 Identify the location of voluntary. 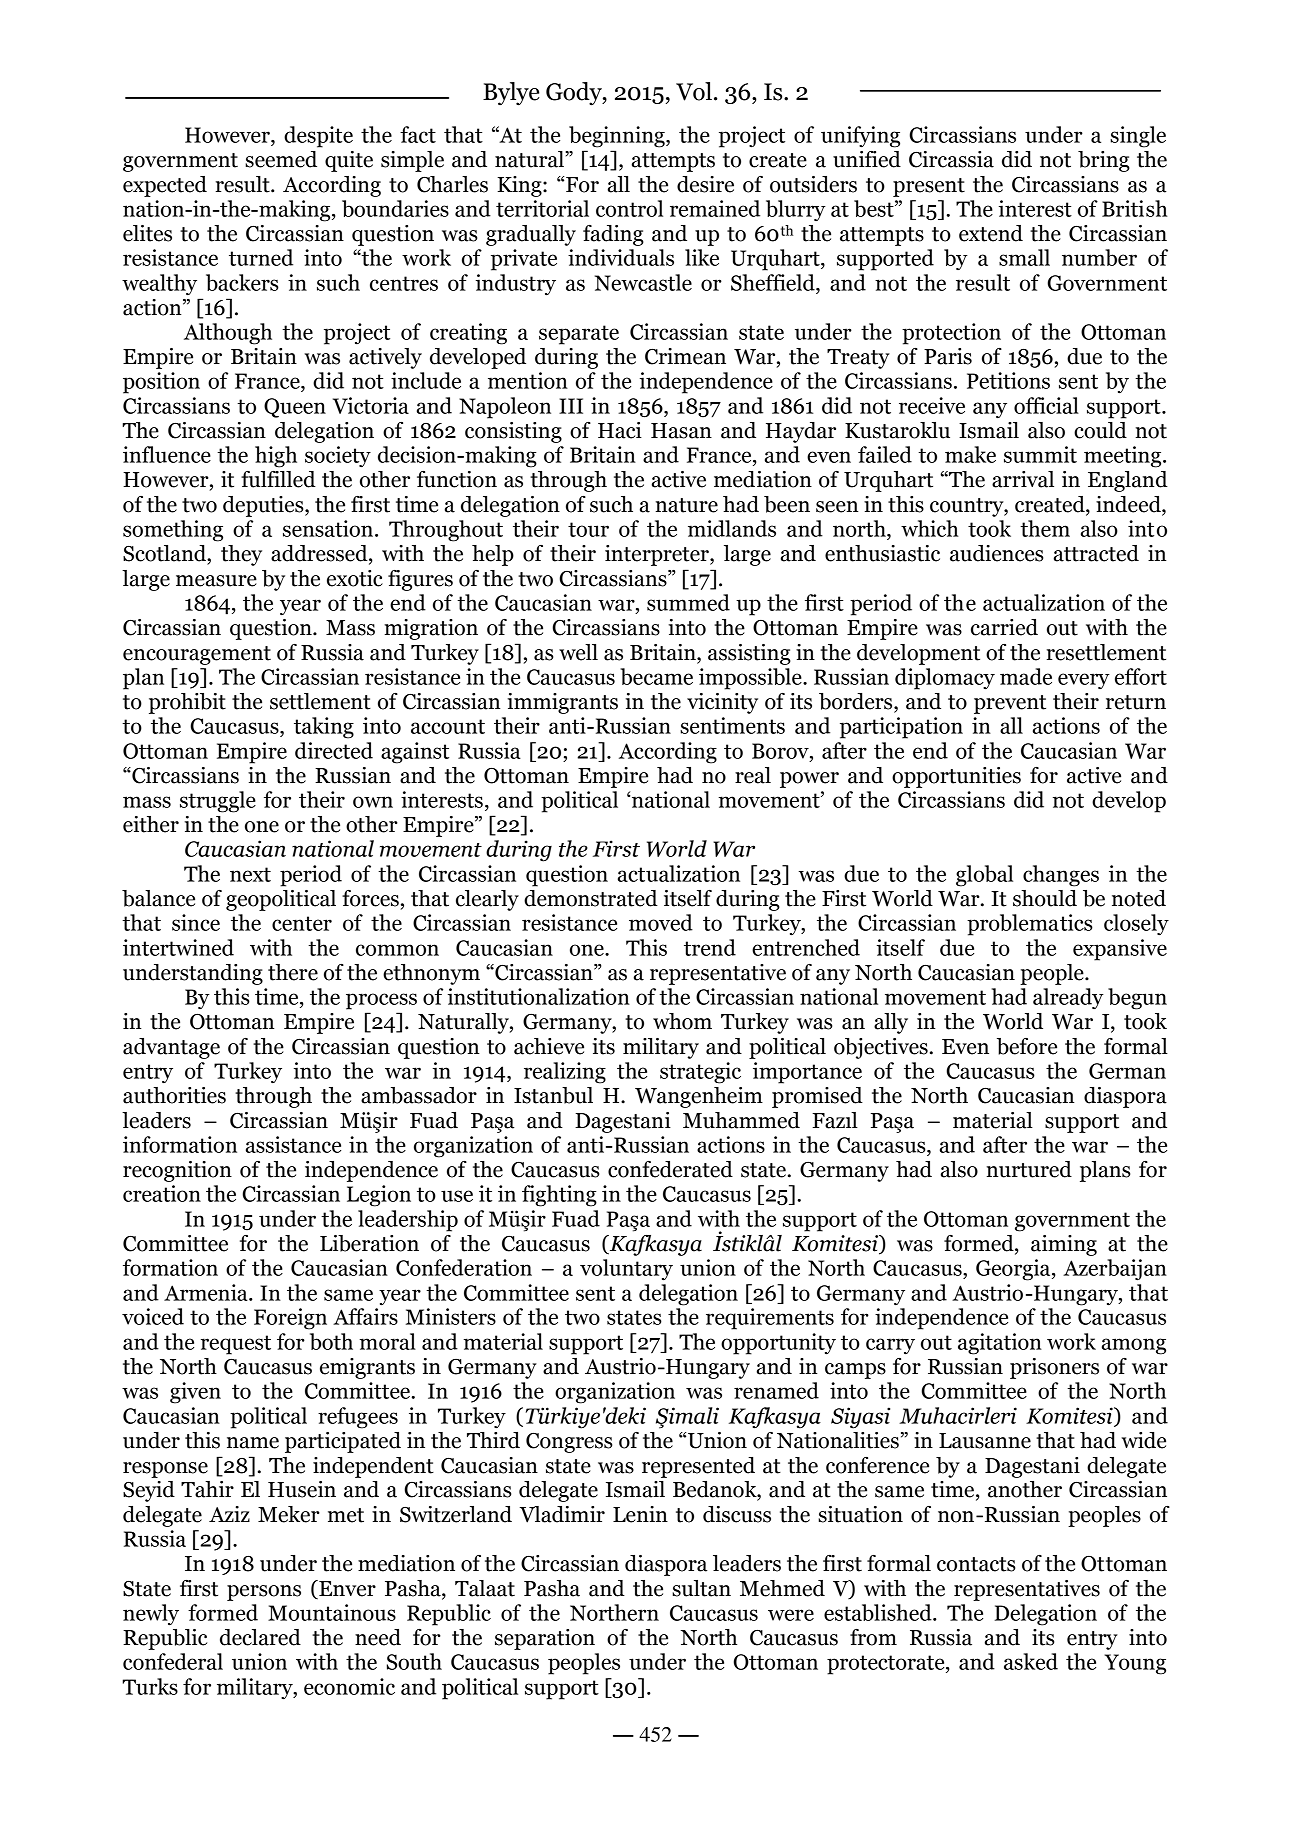
(626, 1270).
